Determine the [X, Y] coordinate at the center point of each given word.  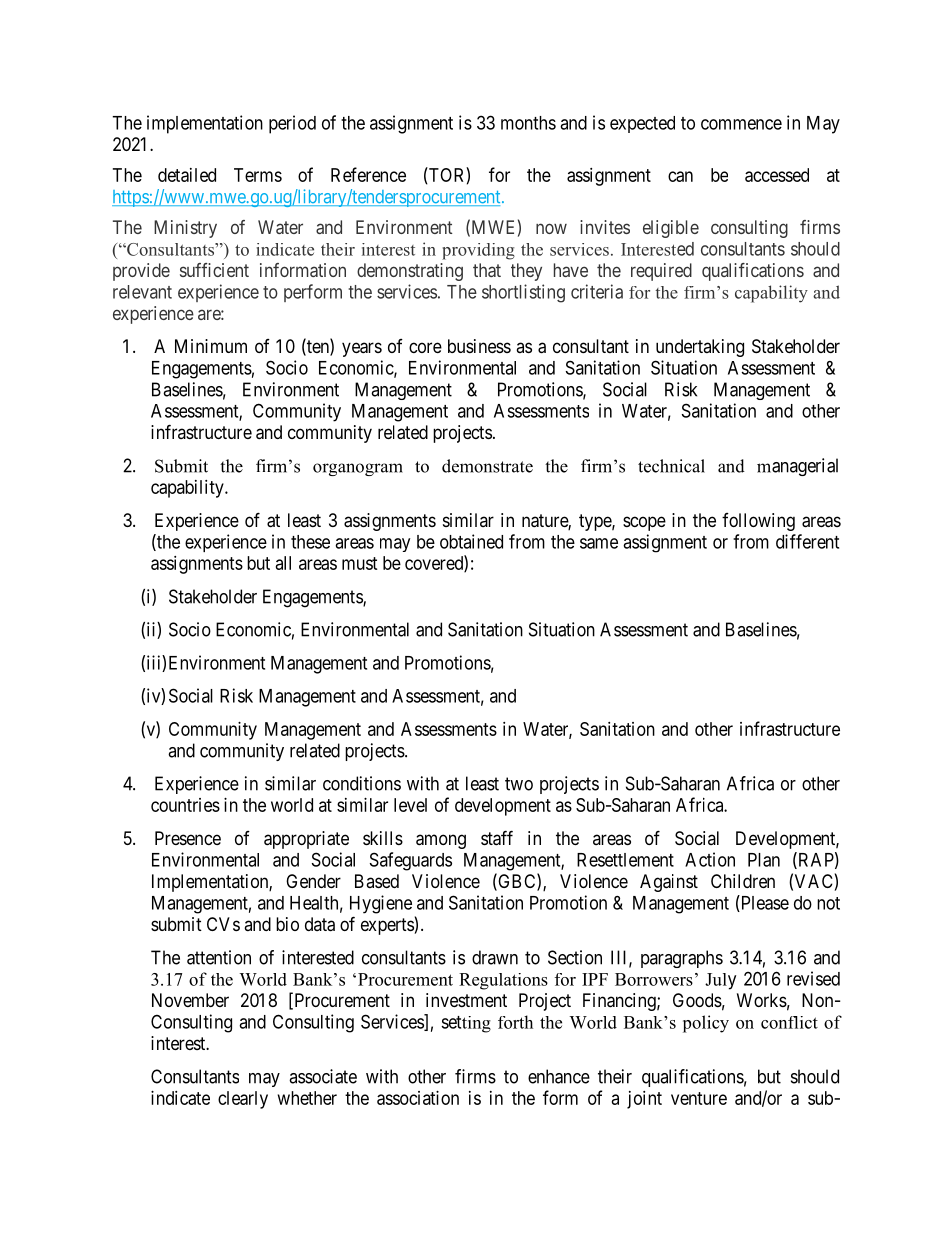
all [283, 563]
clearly [243, 1100]
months [528, 123]
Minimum [211, 346]
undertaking [700, 348]
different [807, 541]
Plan [764, 860]
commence [741, 124]
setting [466, 1024]
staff [497, 838]
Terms [258, 175]
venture [699, 1098]
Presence [188, 838]
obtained [471, 541]
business [479, 346]
